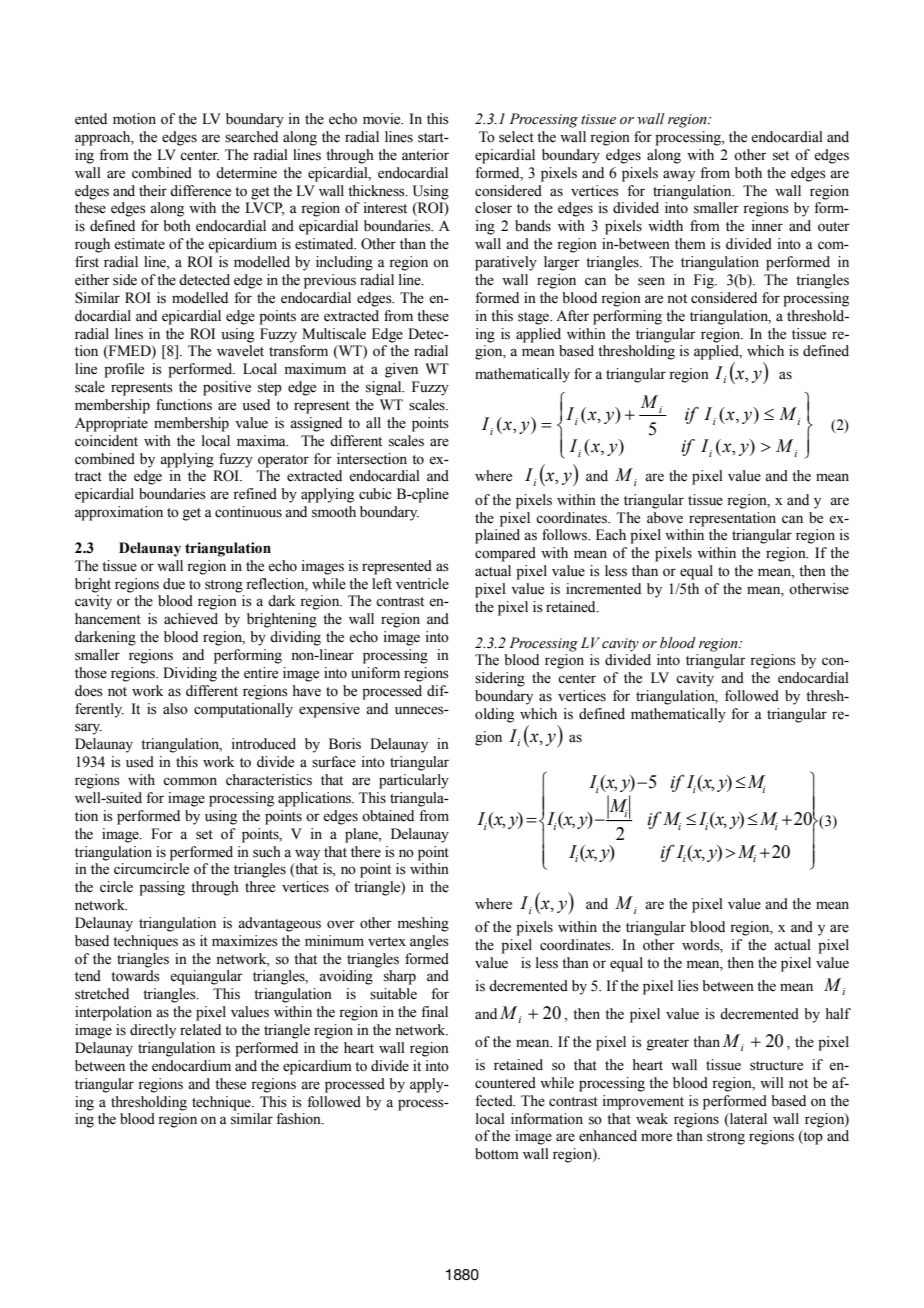  I want to click on above, so click(665, 518).
